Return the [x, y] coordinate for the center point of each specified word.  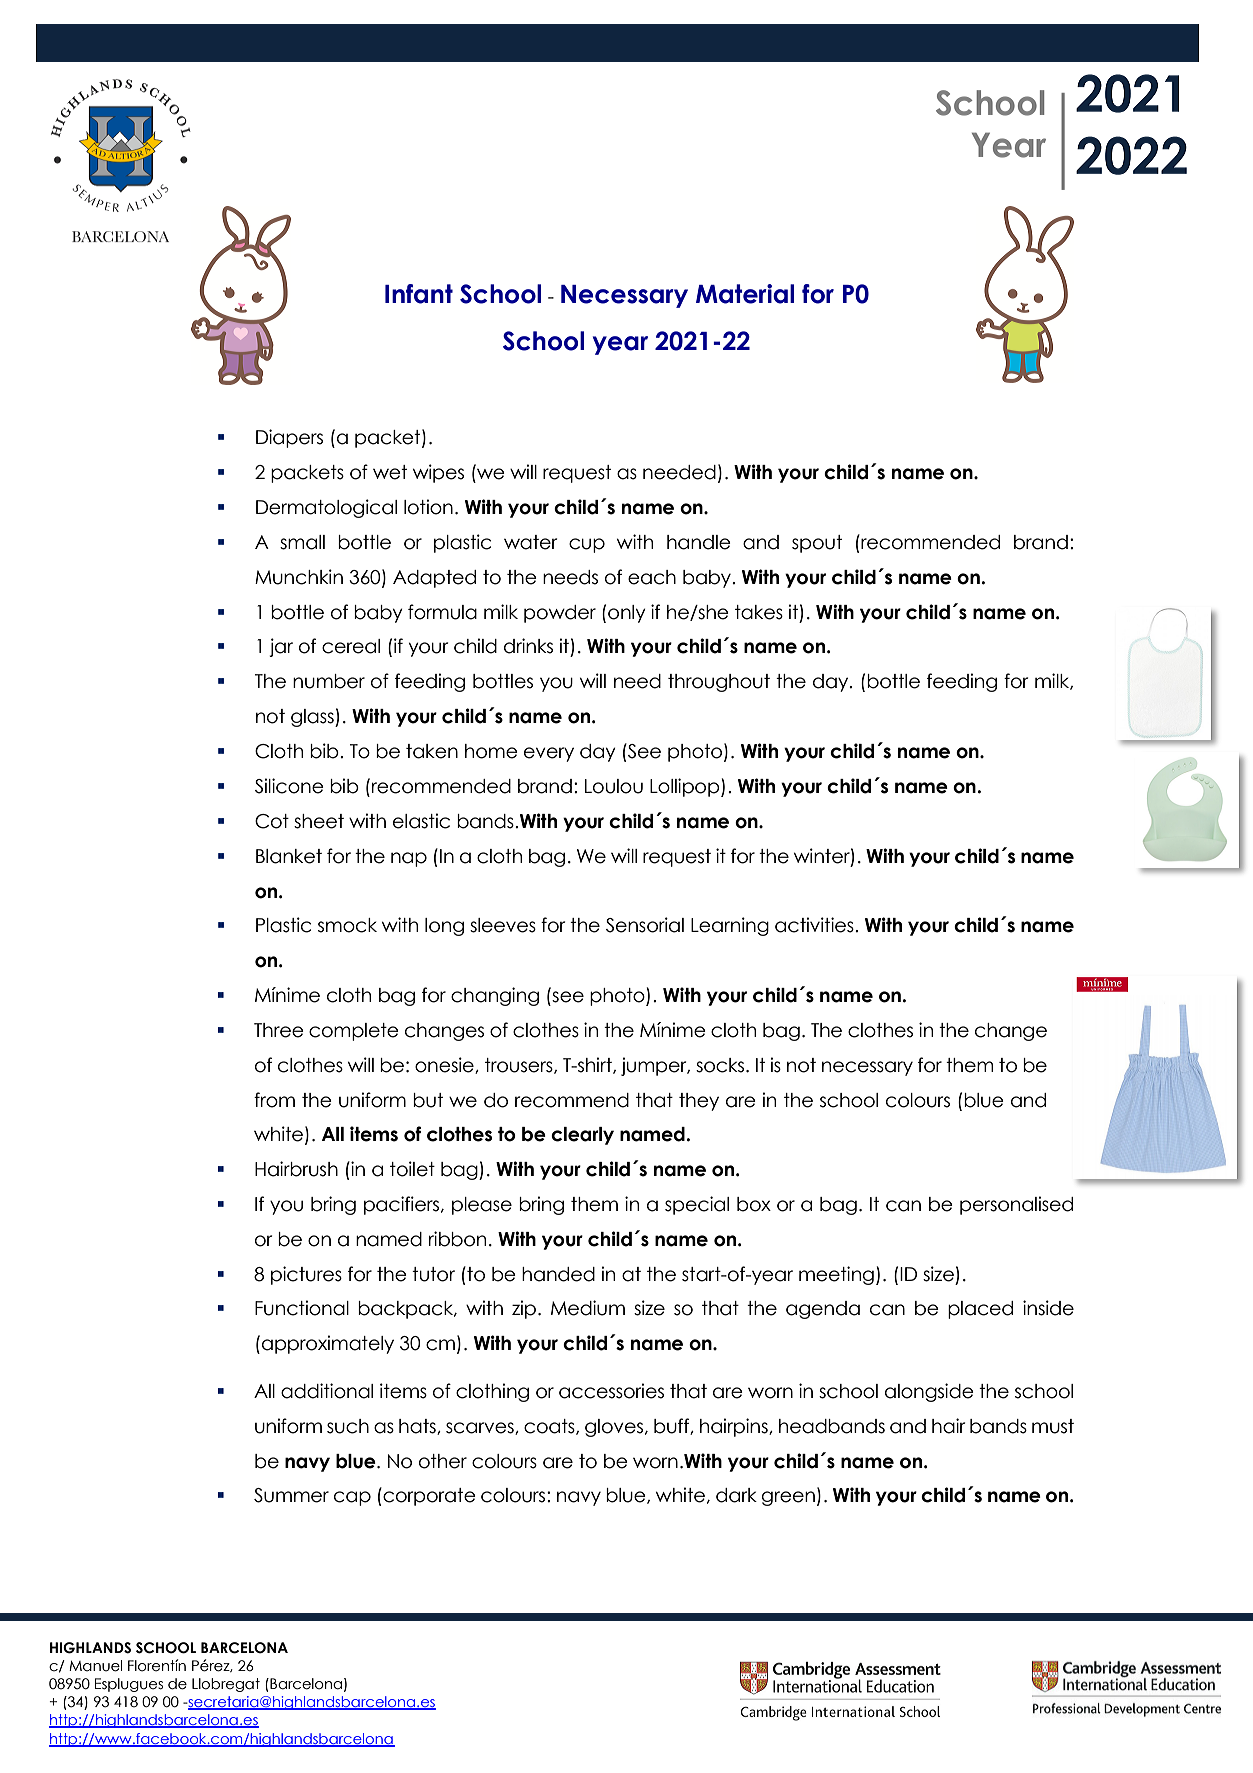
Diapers [289, 438]
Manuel [95, 1666]
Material [745, 294]
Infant [419, 294]
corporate [428, 1496]
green [788, 1498]
